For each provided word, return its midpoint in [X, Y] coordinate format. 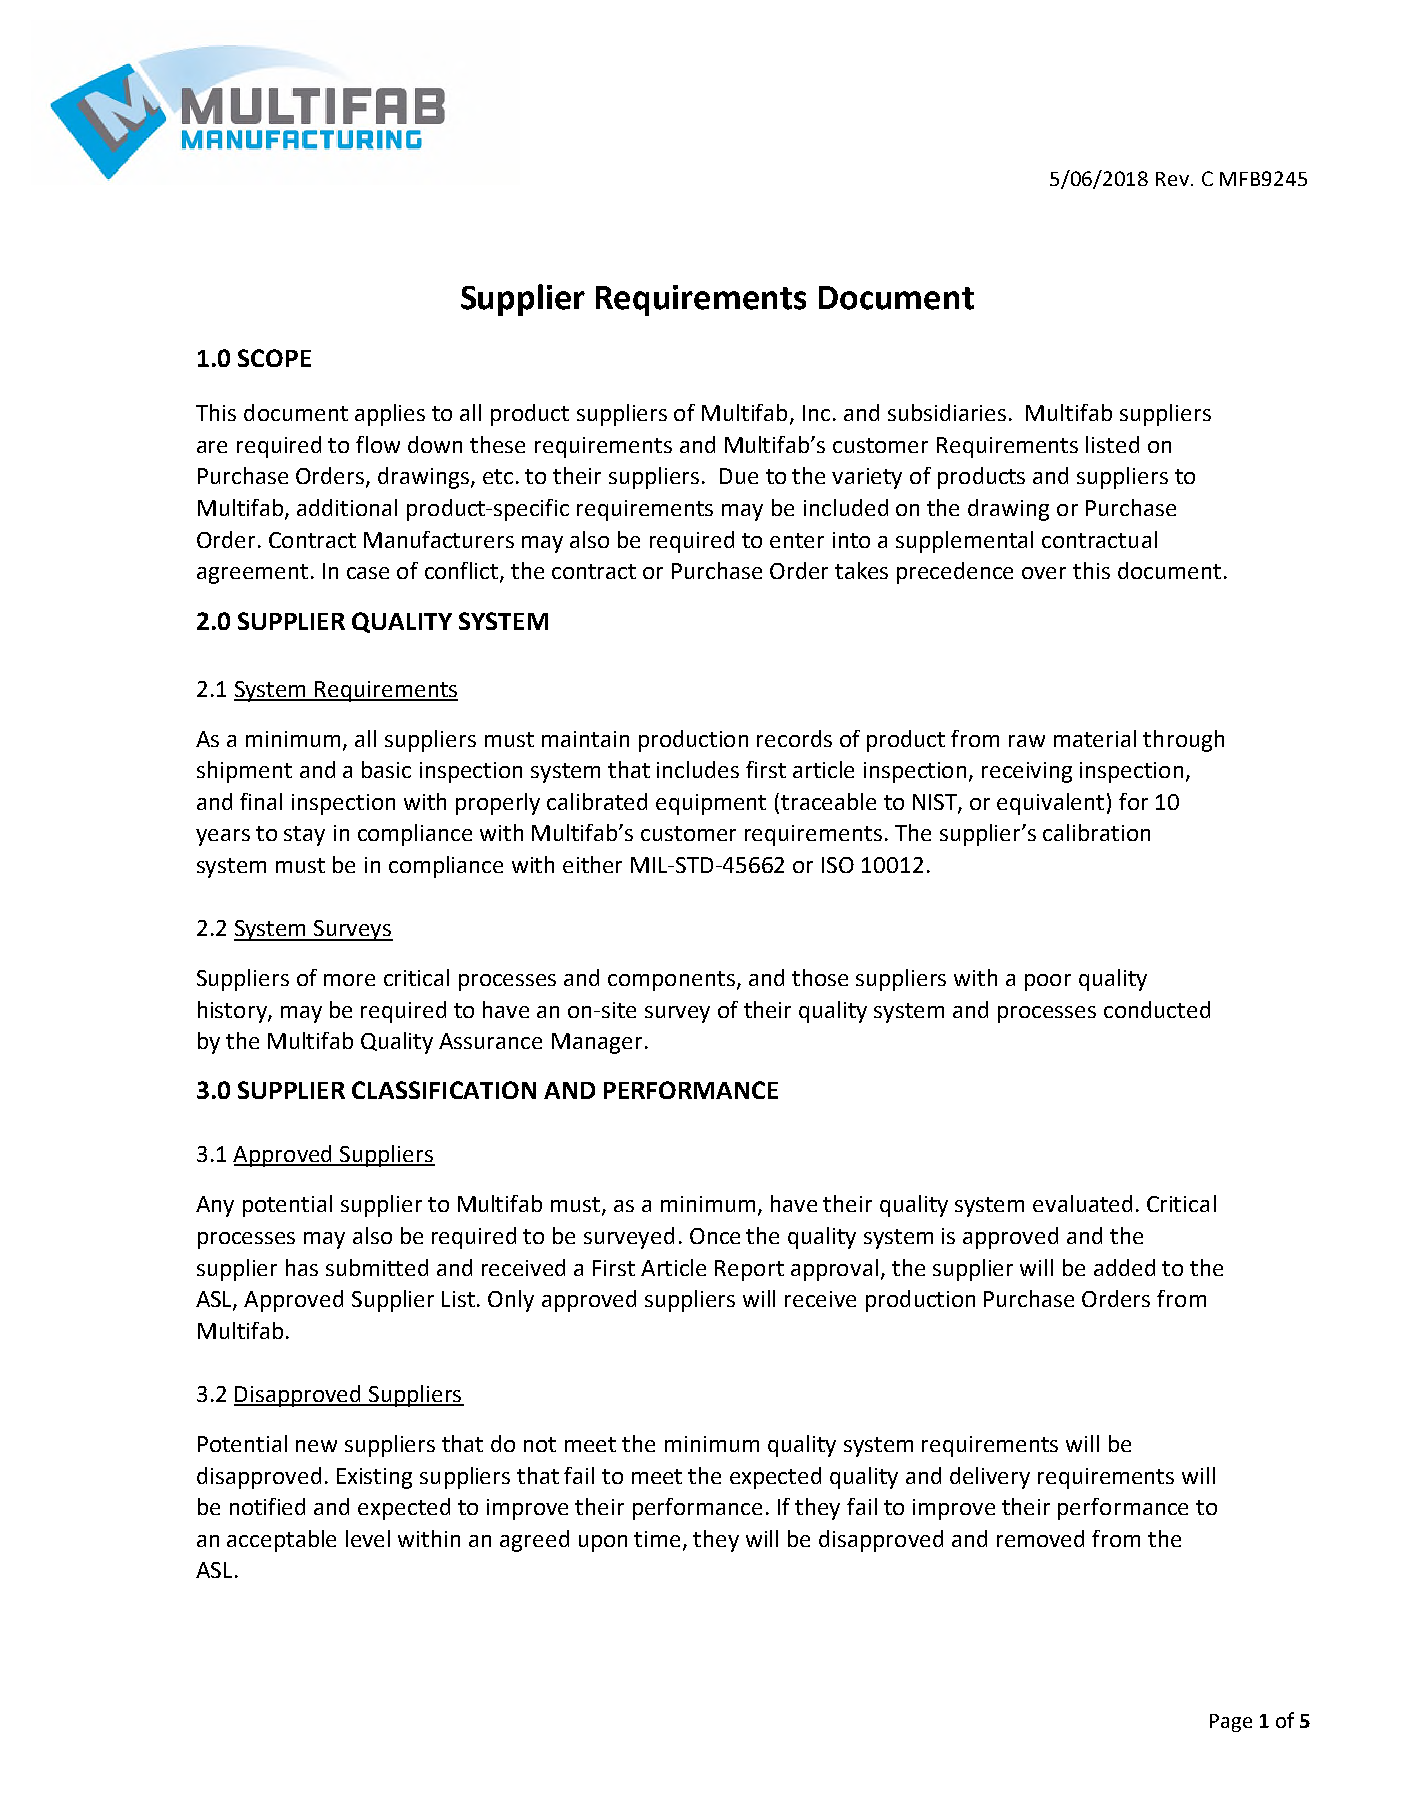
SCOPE [274, 358]
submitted [377, 1267]
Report [749, 1270]
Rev [1174, 179]
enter [797, 540]
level [368, 1538]
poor [1048, 982]
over [1044, 573]
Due [739, 476]
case [368, 573]
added [1124, 1267]
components [673, 981]
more [349, 980]
